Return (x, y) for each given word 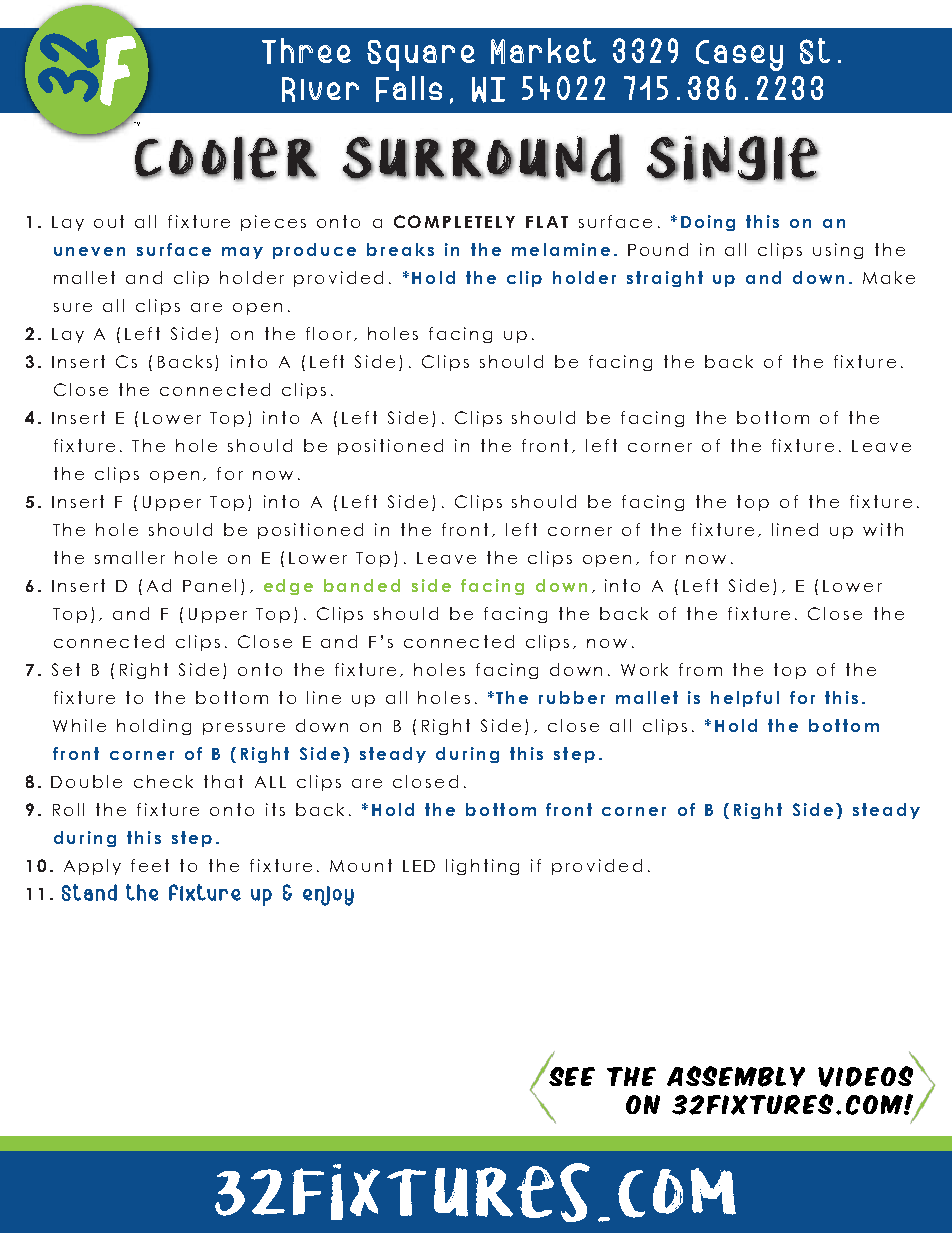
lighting (482, 867)
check (163, 781)
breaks (400, 249)
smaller (130, 557)
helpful (745, 699)
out (109, 221)
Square (421, 55)
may (242, 253)
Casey (739, 55)
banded (362, 585)
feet (150, 865)
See (570, 1075)
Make (889, 277)
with (883, 529)
